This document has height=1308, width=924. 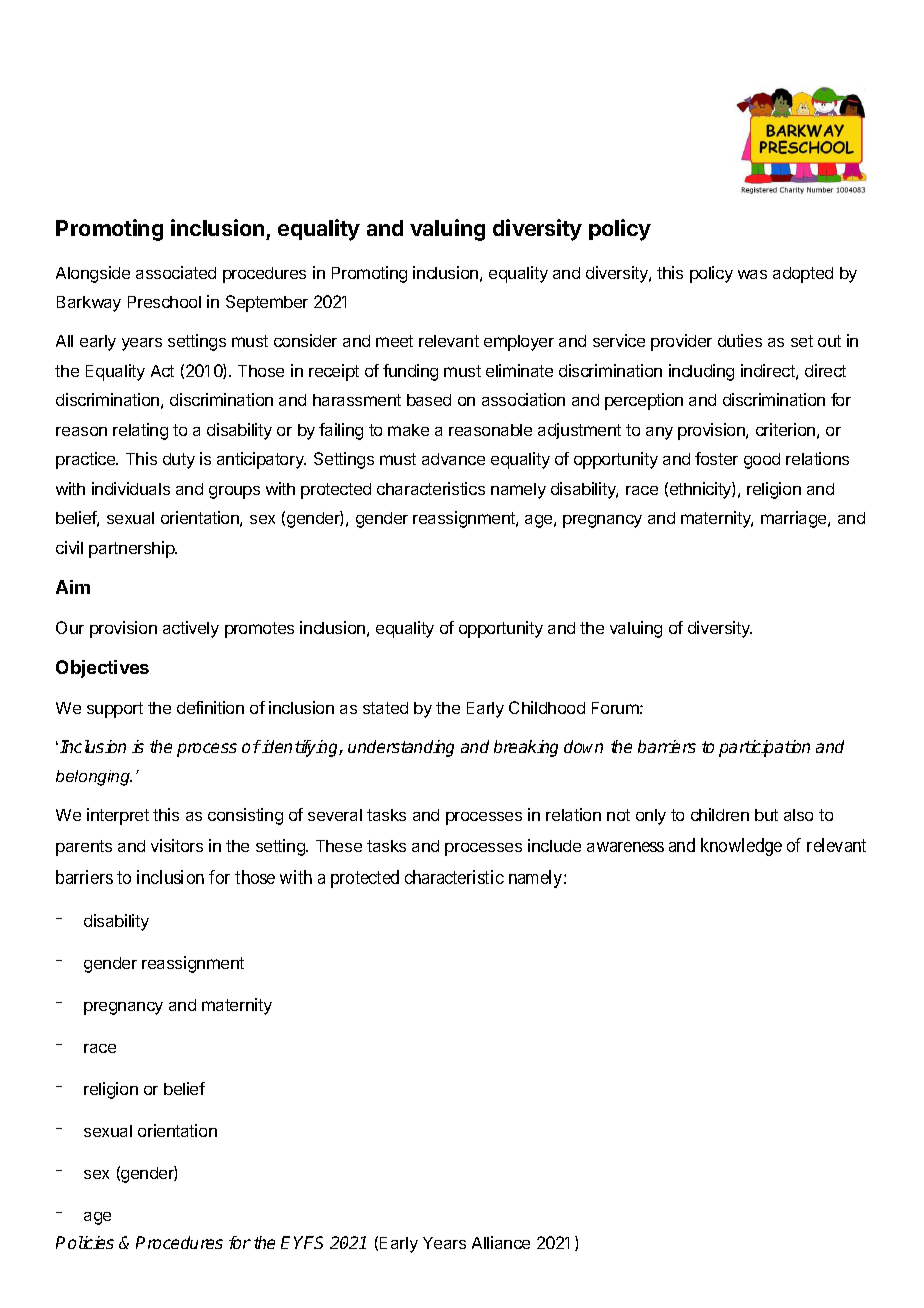 I want to click on meet, so click(x=394, y=341).
